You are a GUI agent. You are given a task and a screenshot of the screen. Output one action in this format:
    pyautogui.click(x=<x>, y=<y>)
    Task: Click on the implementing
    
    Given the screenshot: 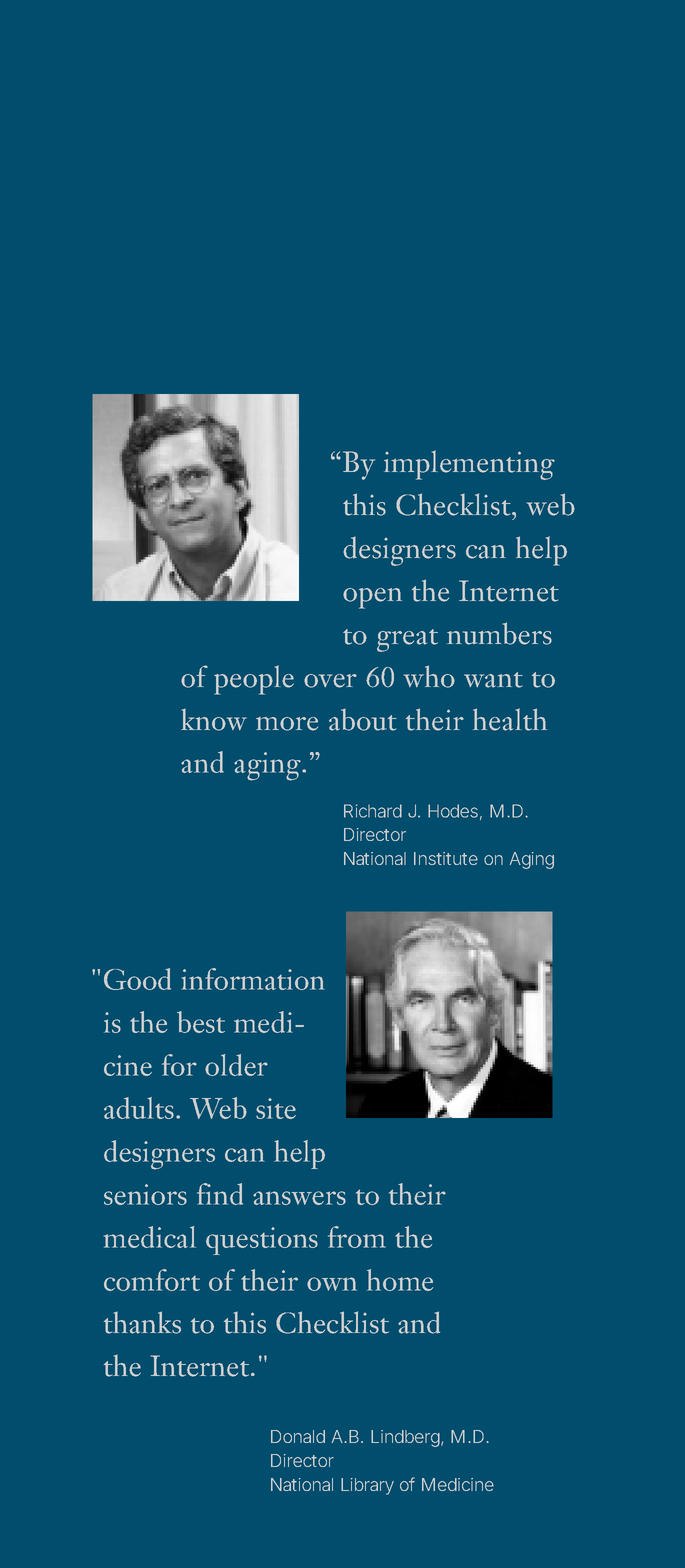 What is the action you would take?
    pyautogui.click(x=469, y=465)
